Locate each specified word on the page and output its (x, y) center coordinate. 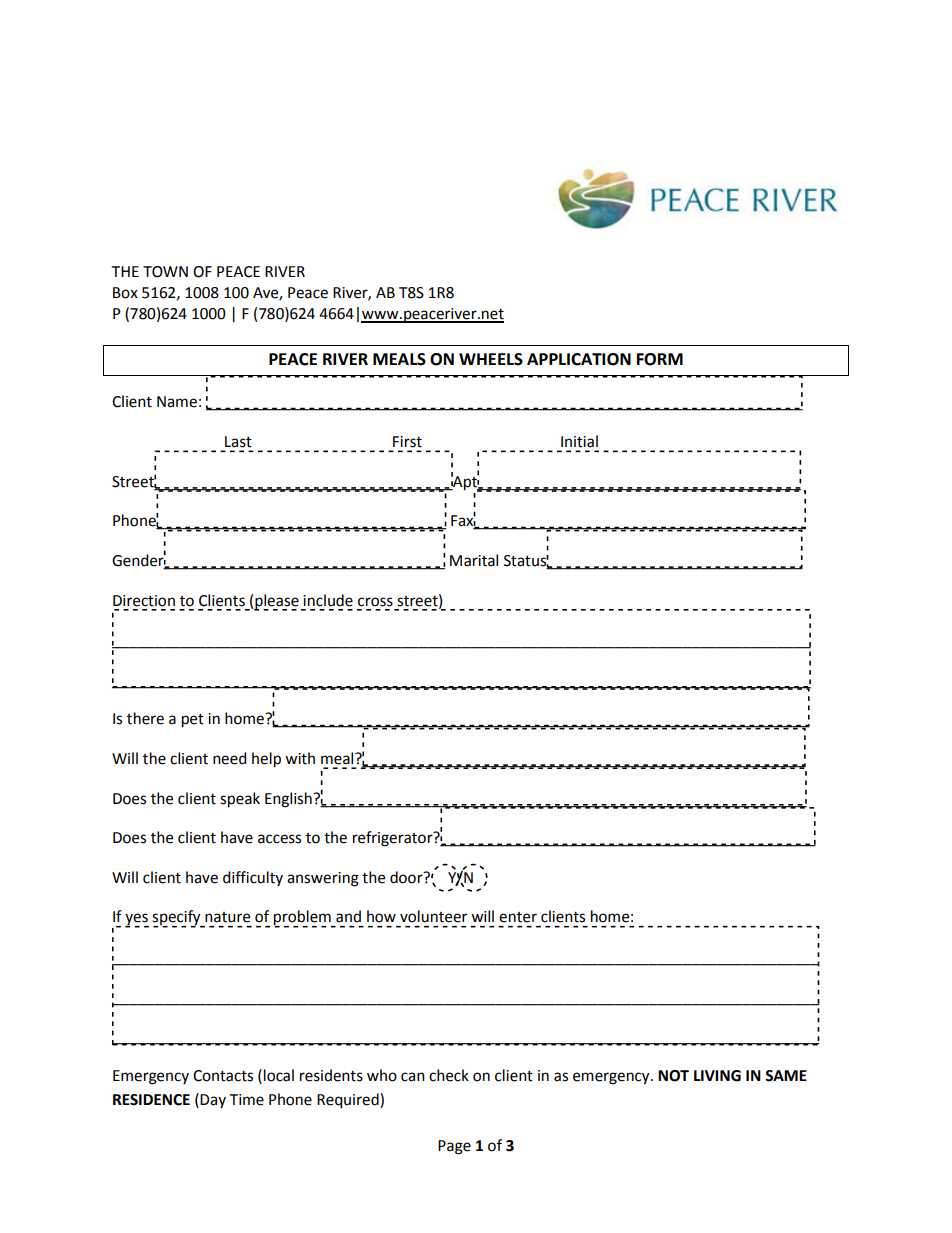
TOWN (165, 272)
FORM (660, 359)
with (300, 758)
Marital (474, 560)
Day (213, 1101)
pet (193, 721)
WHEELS (491, 359)
